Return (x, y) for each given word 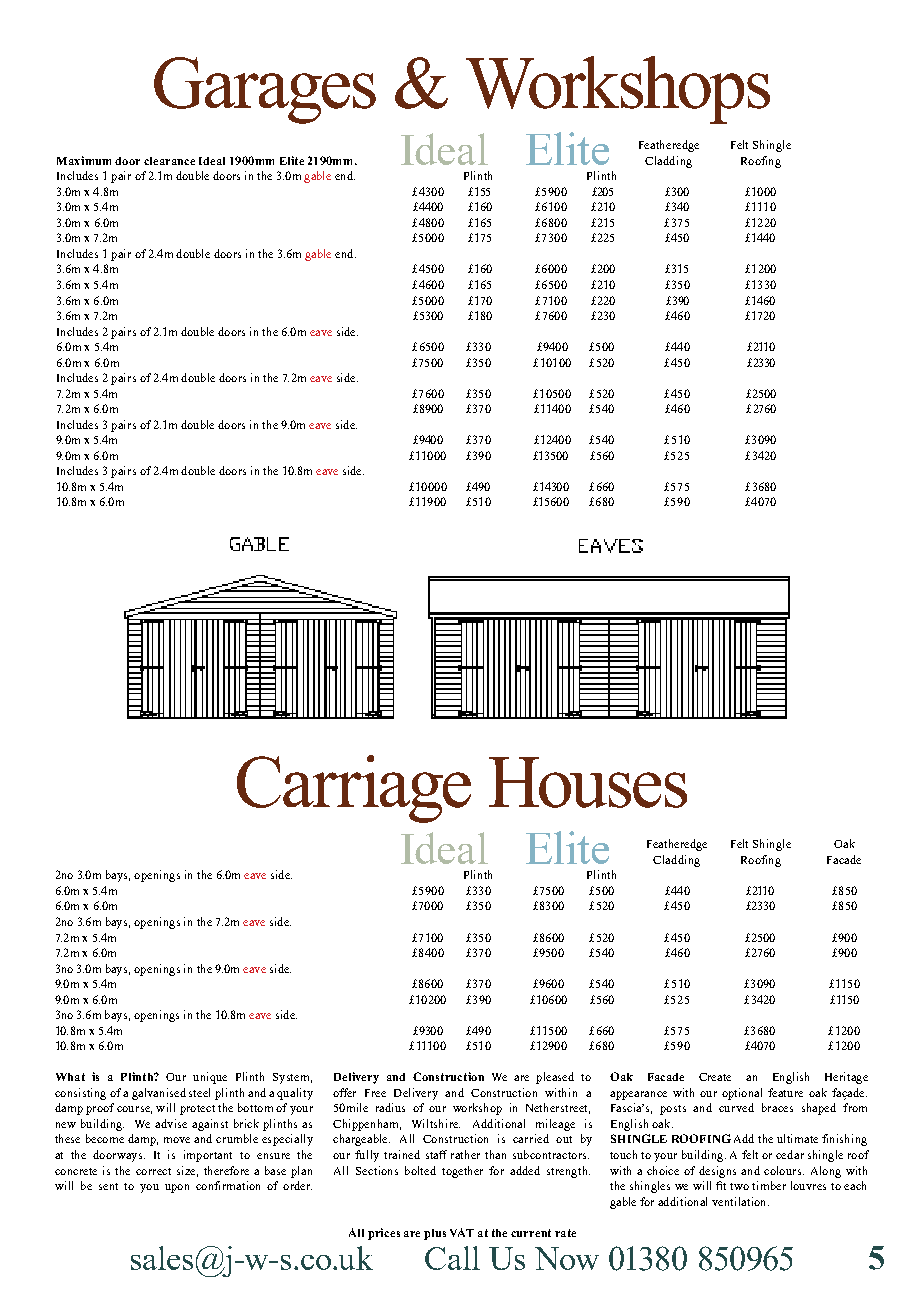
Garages (265, 90)
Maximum (84, 160)
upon (177, 1188)
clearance (169, 161)
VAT (462, 1232)
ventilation (740, 1201)
